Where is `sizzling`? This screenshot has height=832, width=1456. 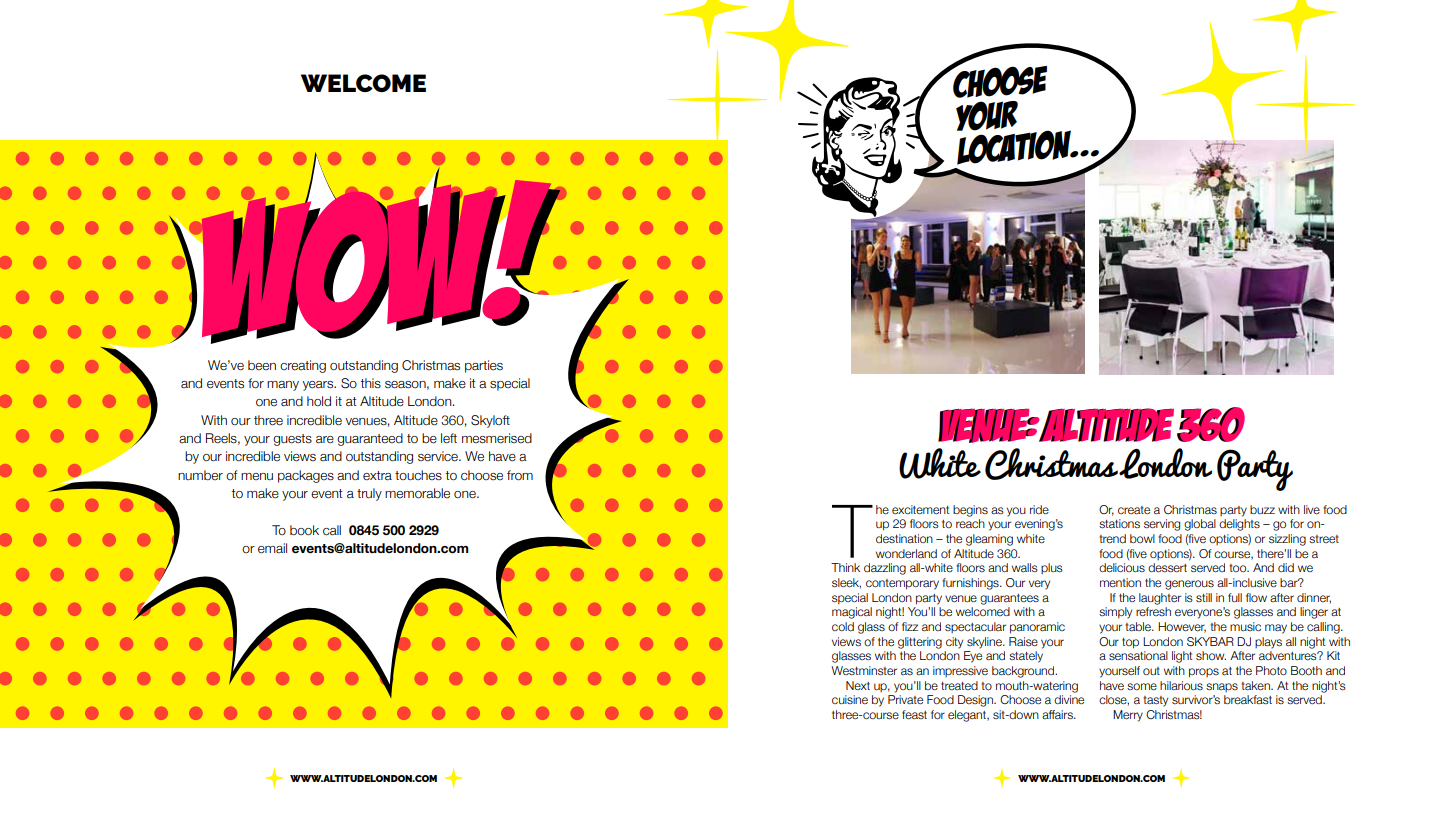
sizzling is located at coordinates (1287, 540).
